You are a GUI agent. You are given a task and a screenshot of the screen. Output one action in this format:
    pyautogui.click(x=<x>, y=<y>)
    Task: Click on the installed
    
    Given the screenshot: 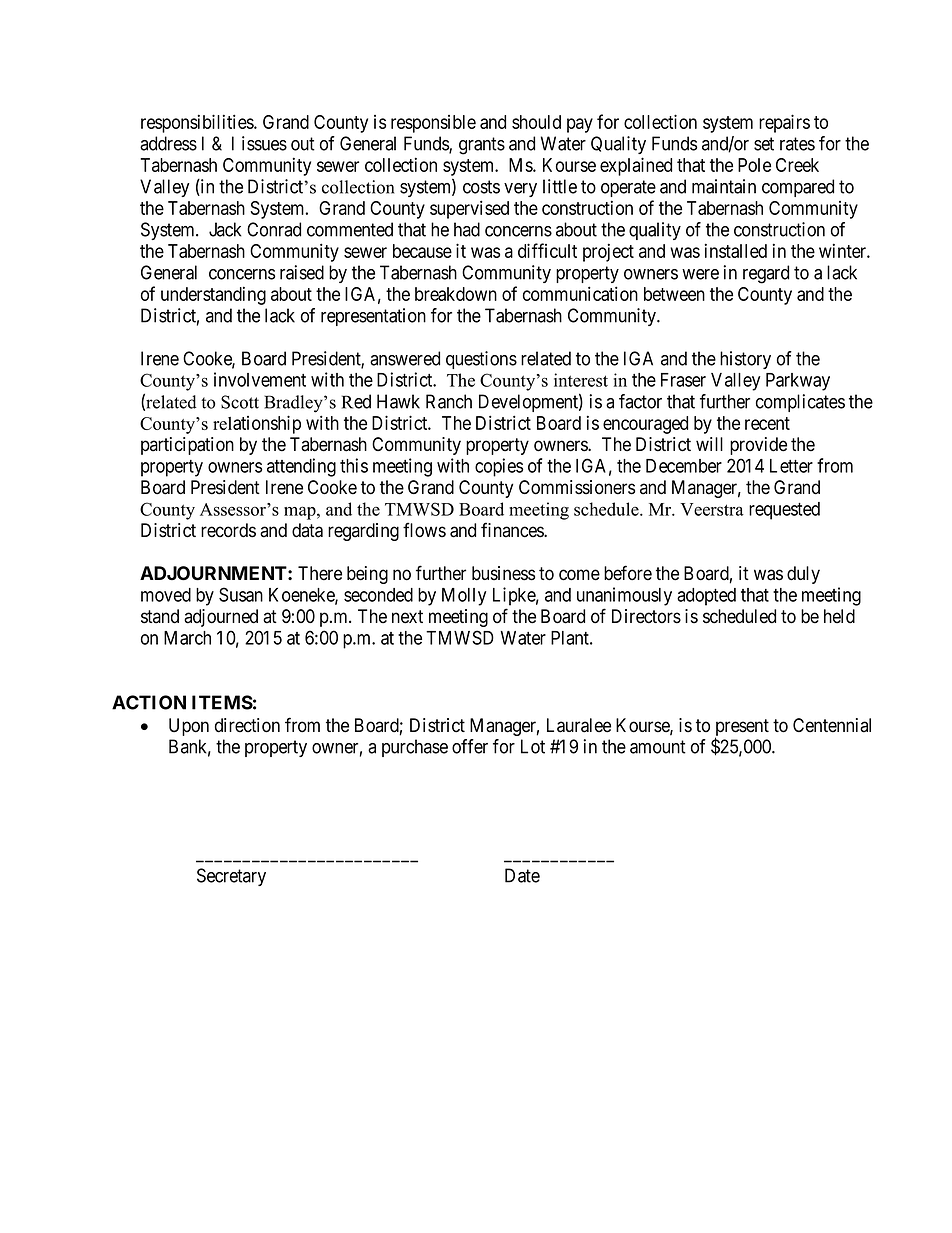 What is the action you would take?
    pyautogui.click(x=736, y=250)
